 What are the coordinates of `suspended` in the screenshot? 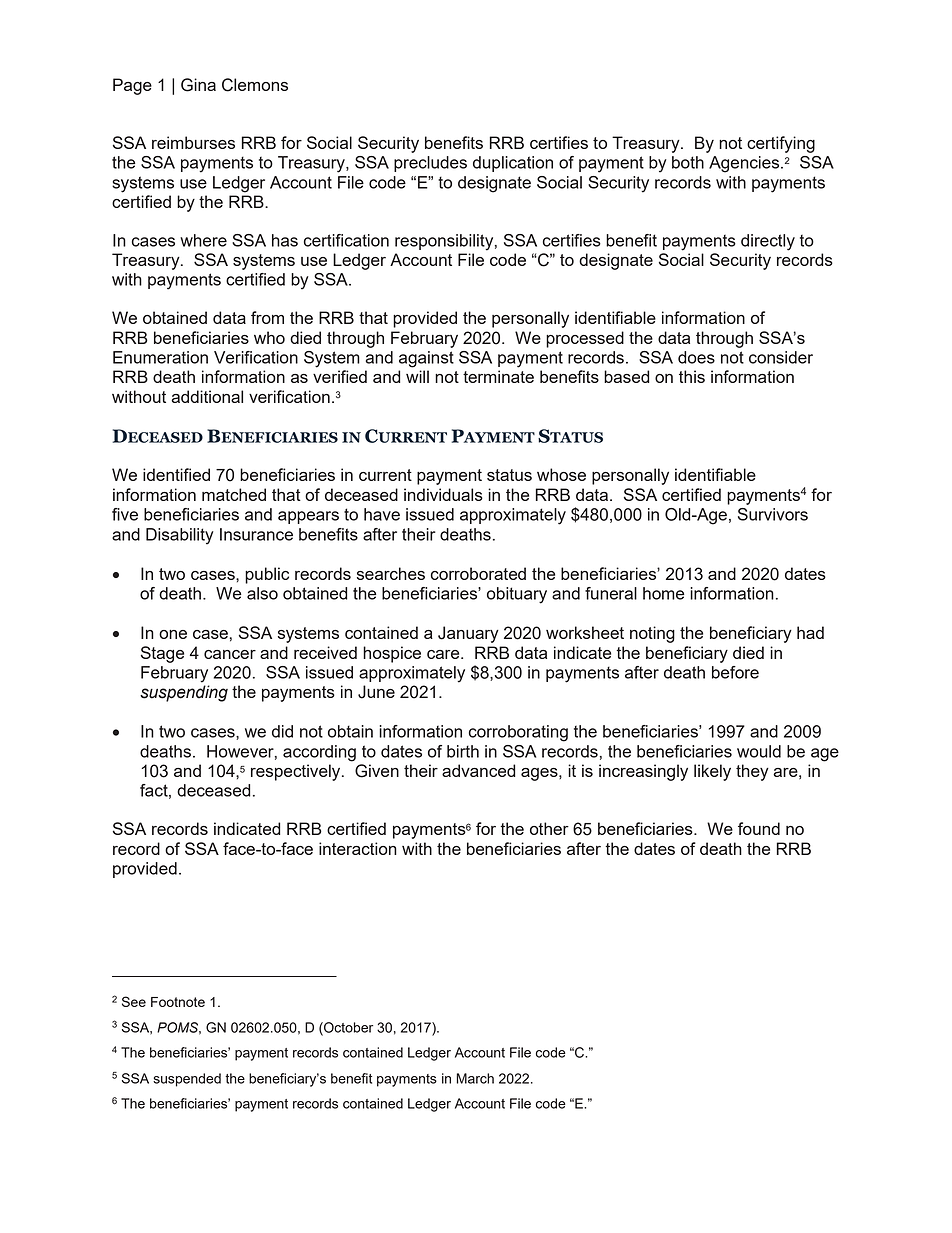 It's located at (187, 1080).
